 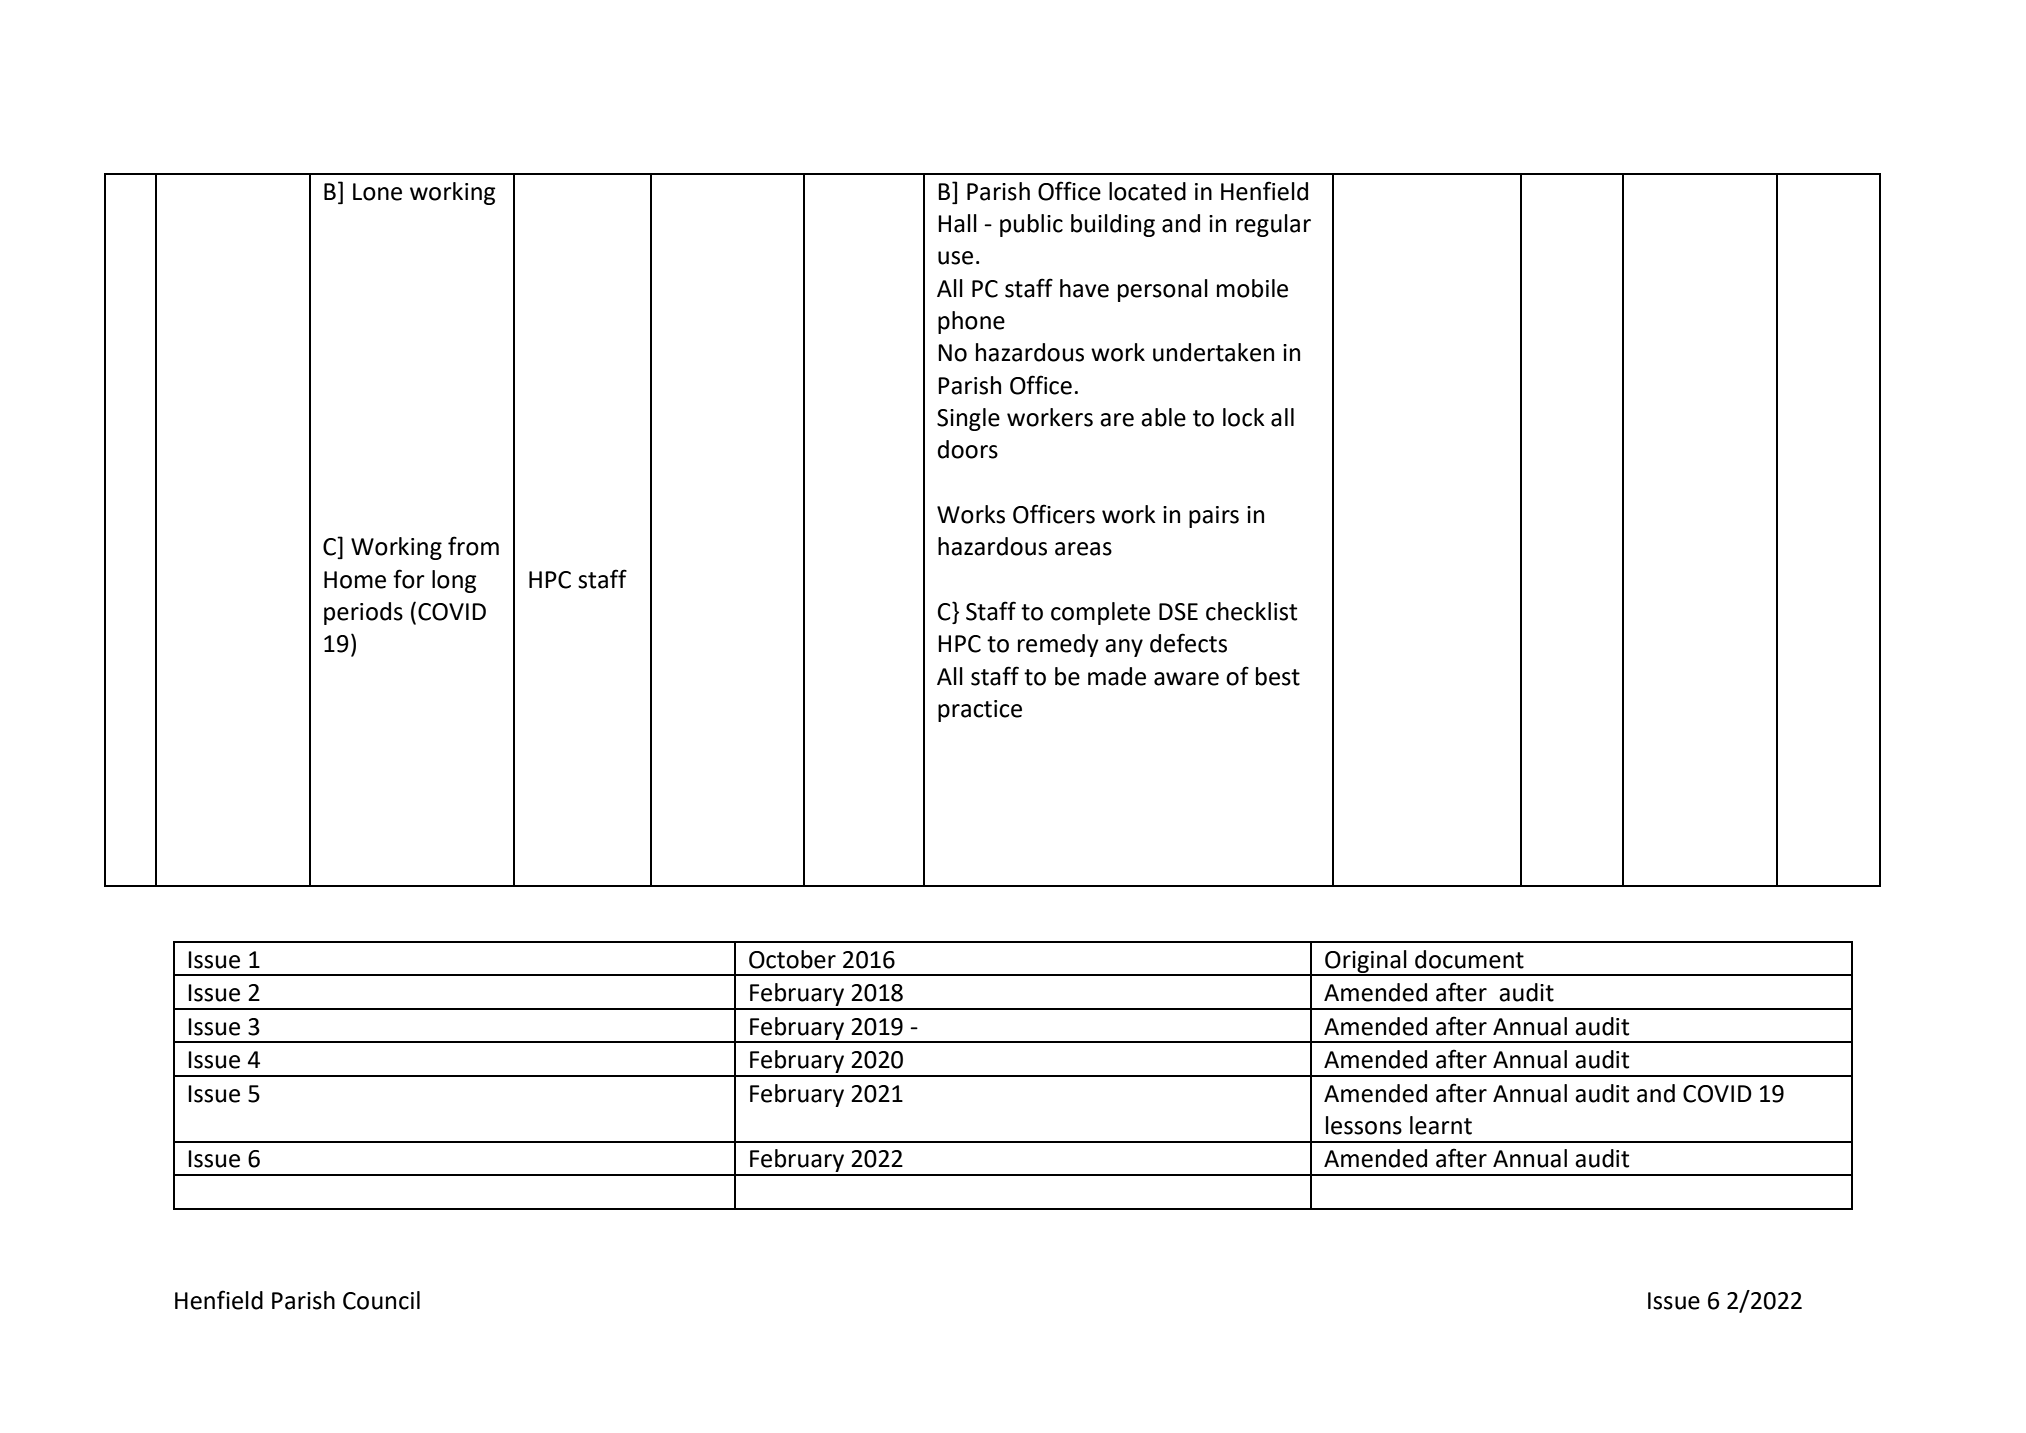 What do you see at coordinates (1273, 225) in the screenshot?
I see `regular` at bounding box center [1273, 225].
